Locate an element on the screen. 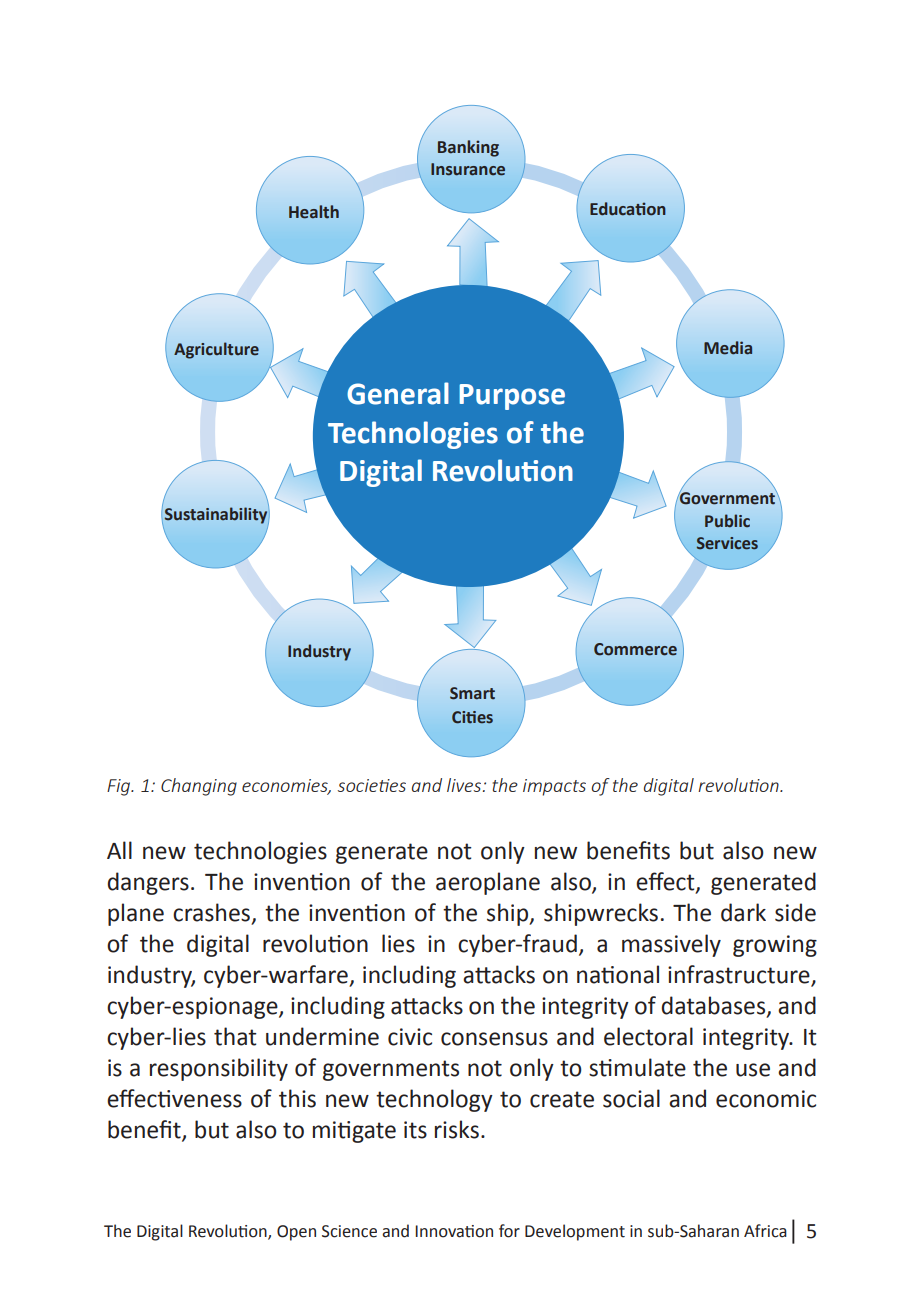  Open is located at coordinates (296, 1233).
